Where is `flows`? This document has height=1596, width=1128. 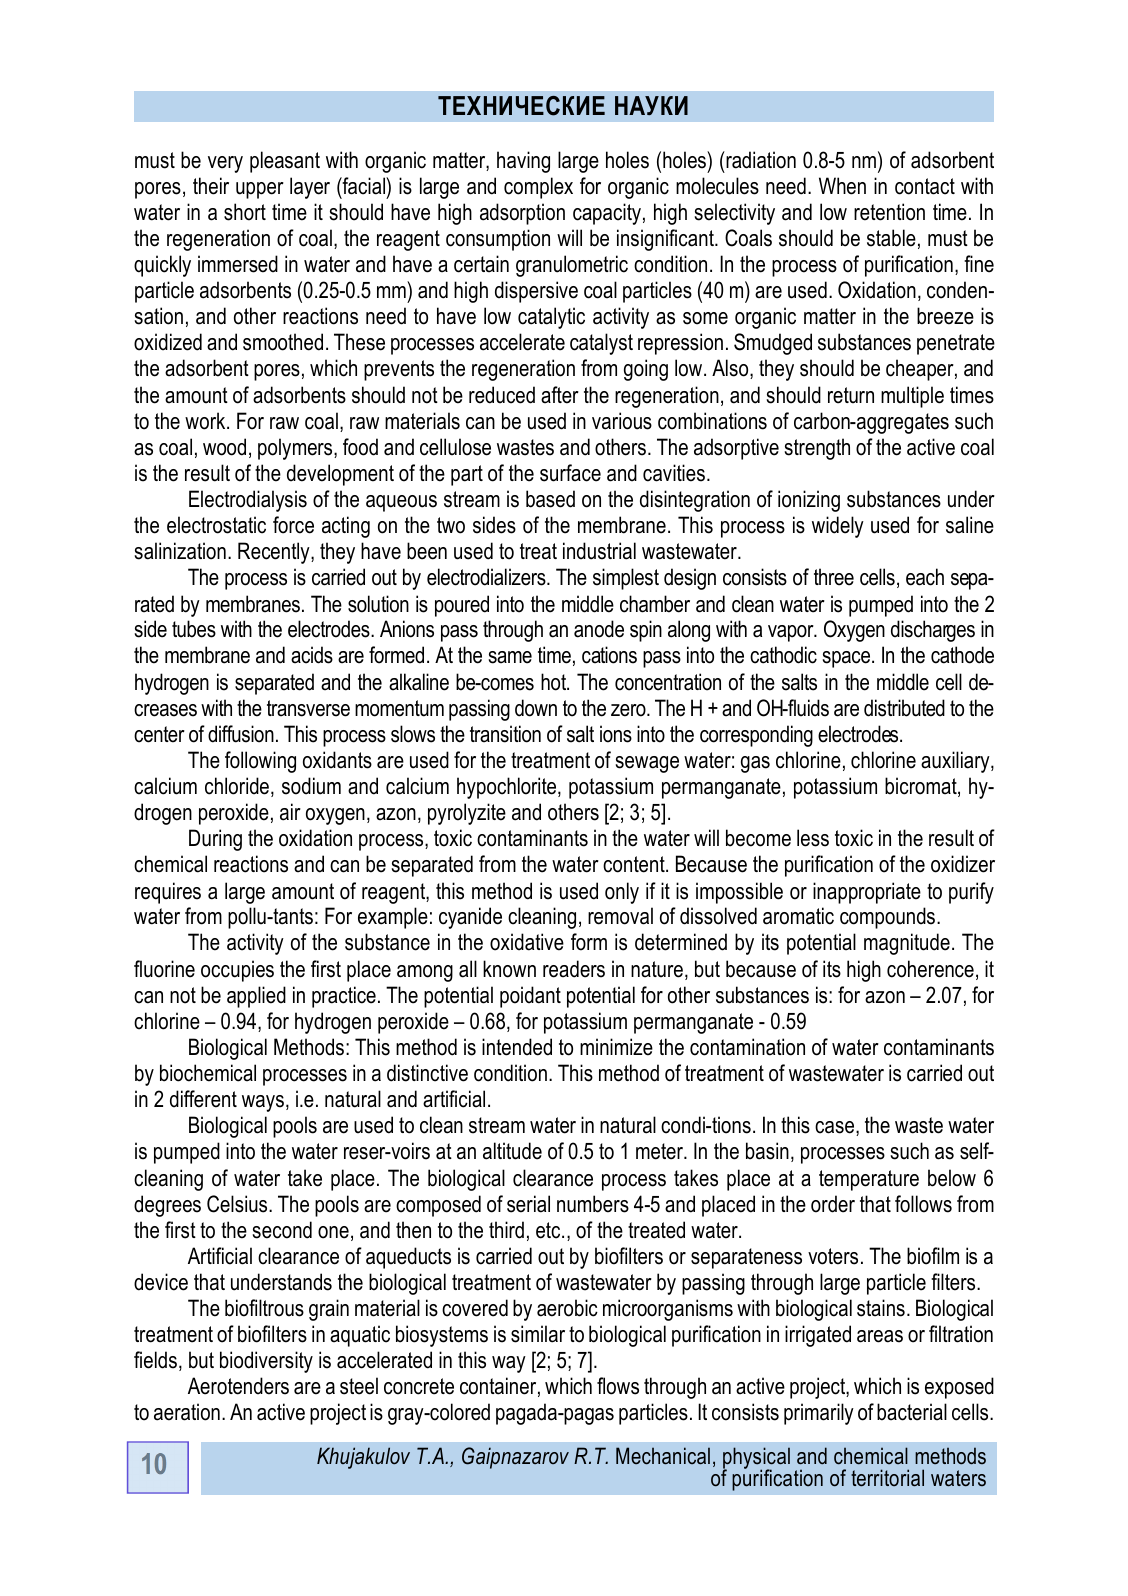 flows is located at coordinates (618, 1386).
